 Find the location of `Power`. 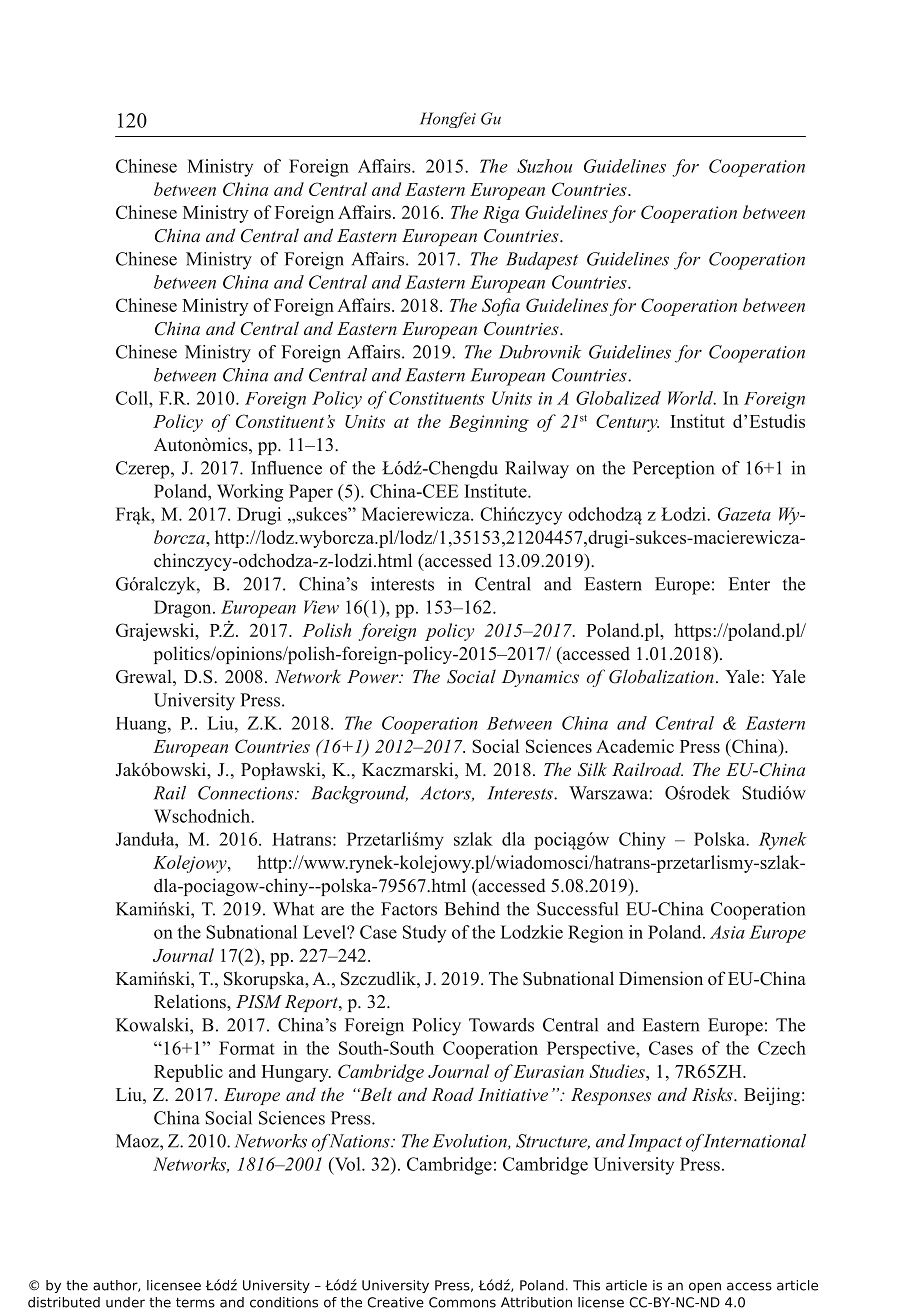

Power is located at coordinates (374, 676).
